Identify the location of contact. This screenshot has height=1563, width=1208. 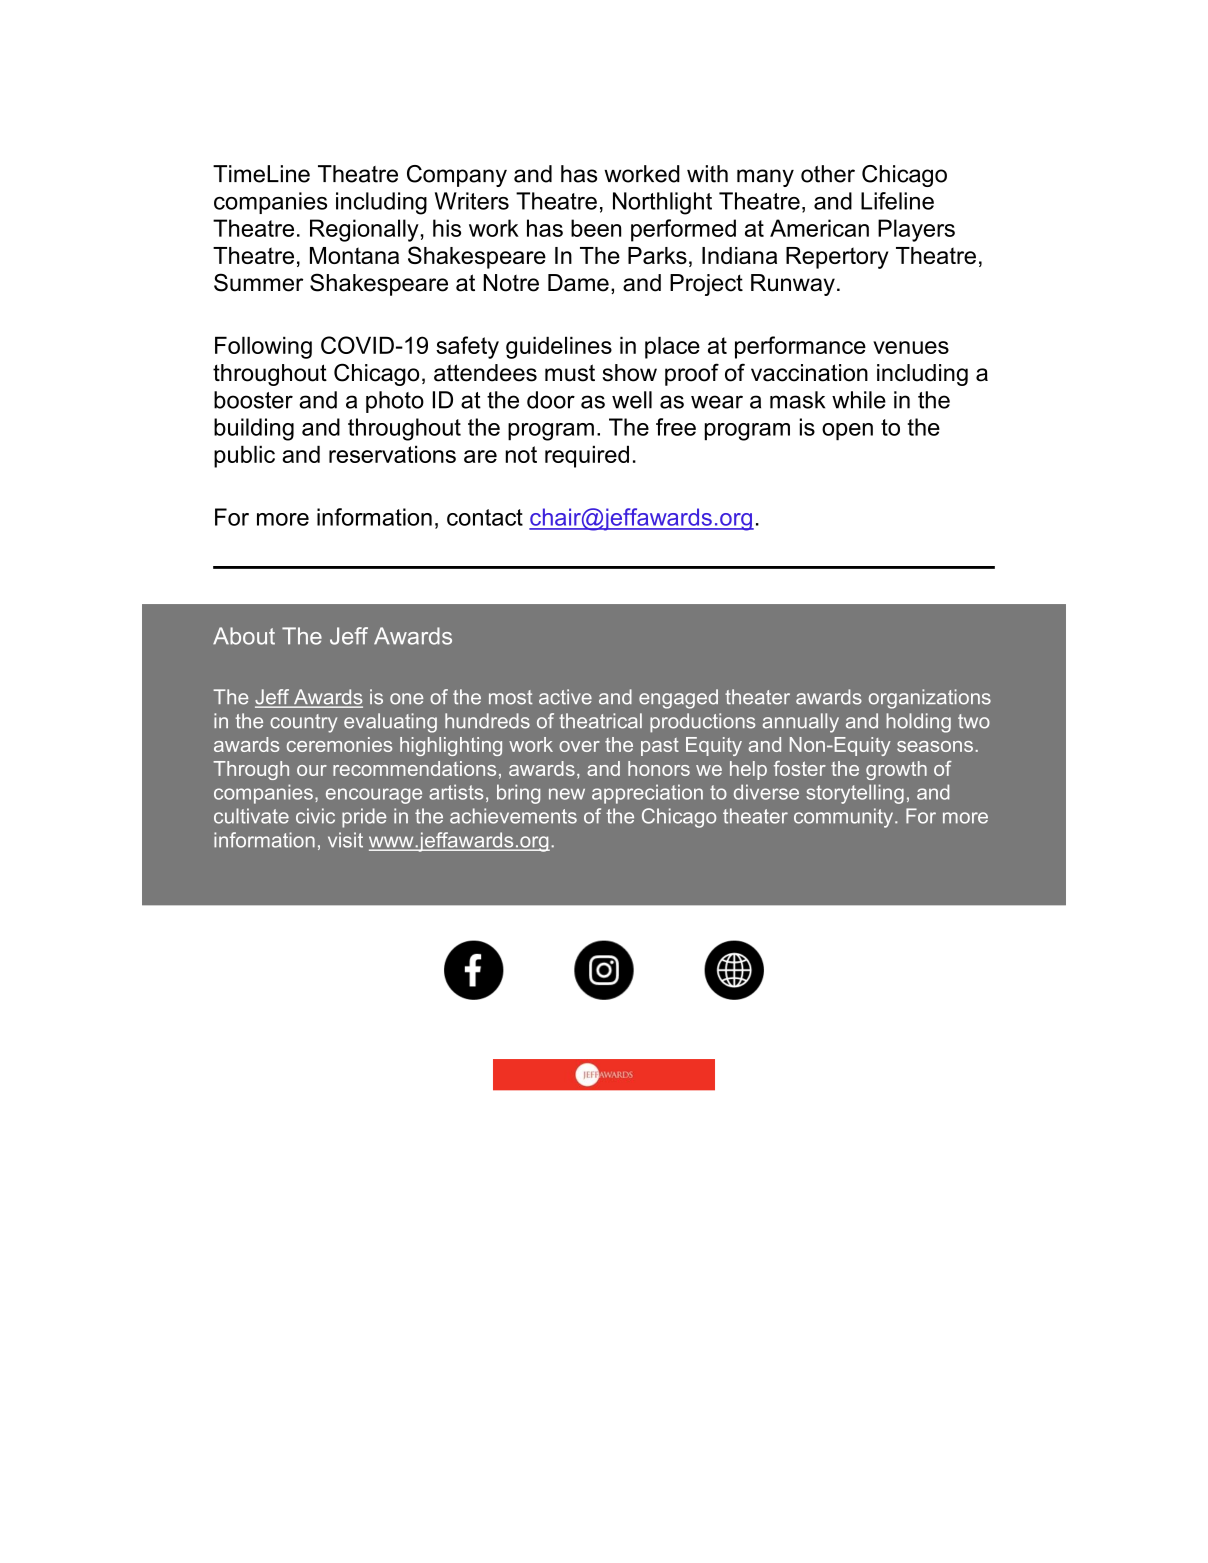
(485, 517).
